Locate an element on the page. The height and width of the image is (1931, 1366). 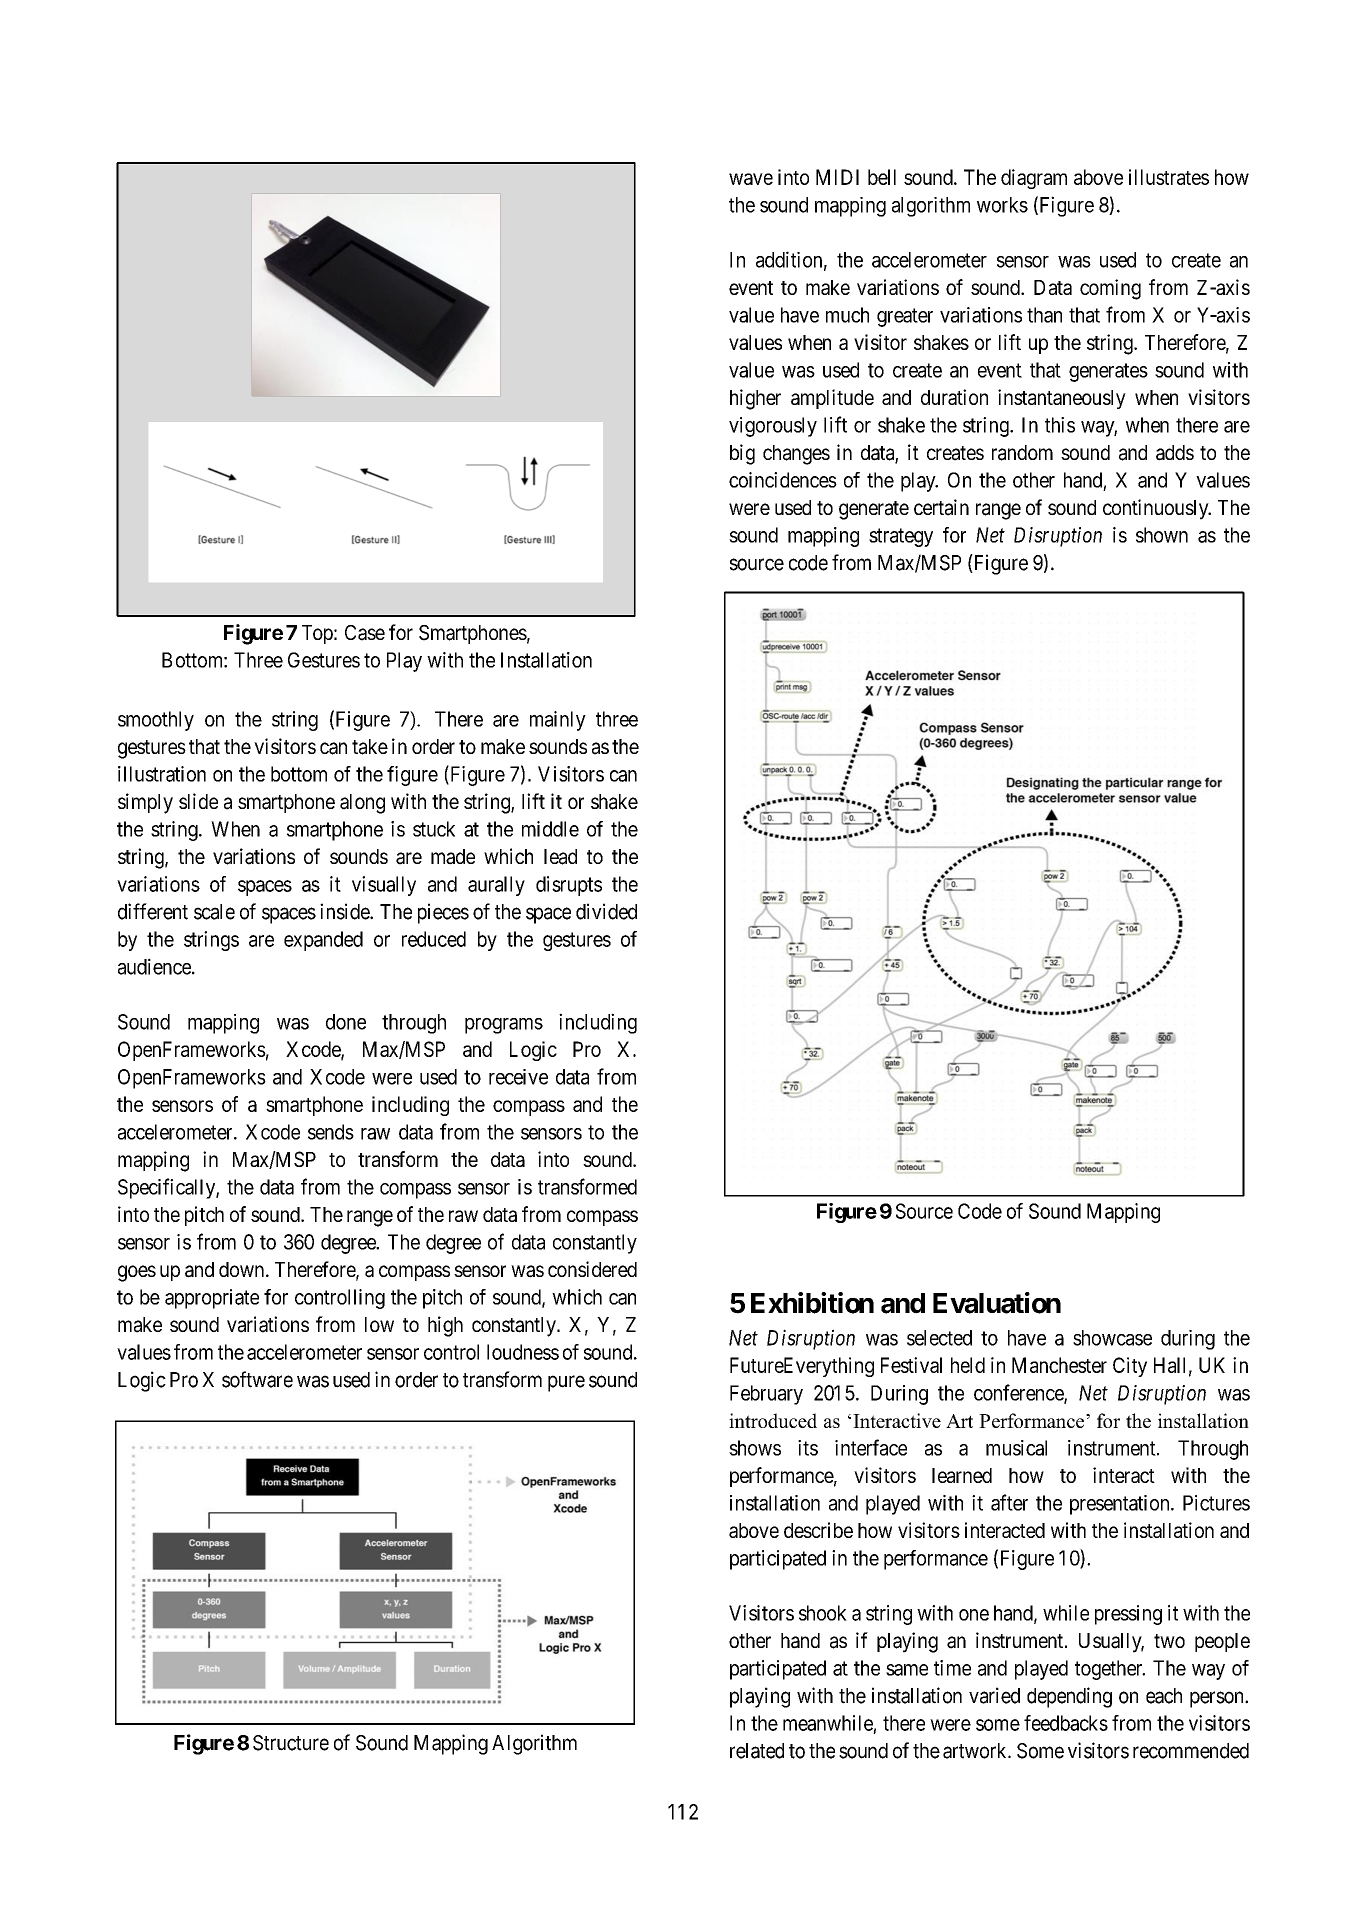
expanded is located at coordinates (323, 941).
